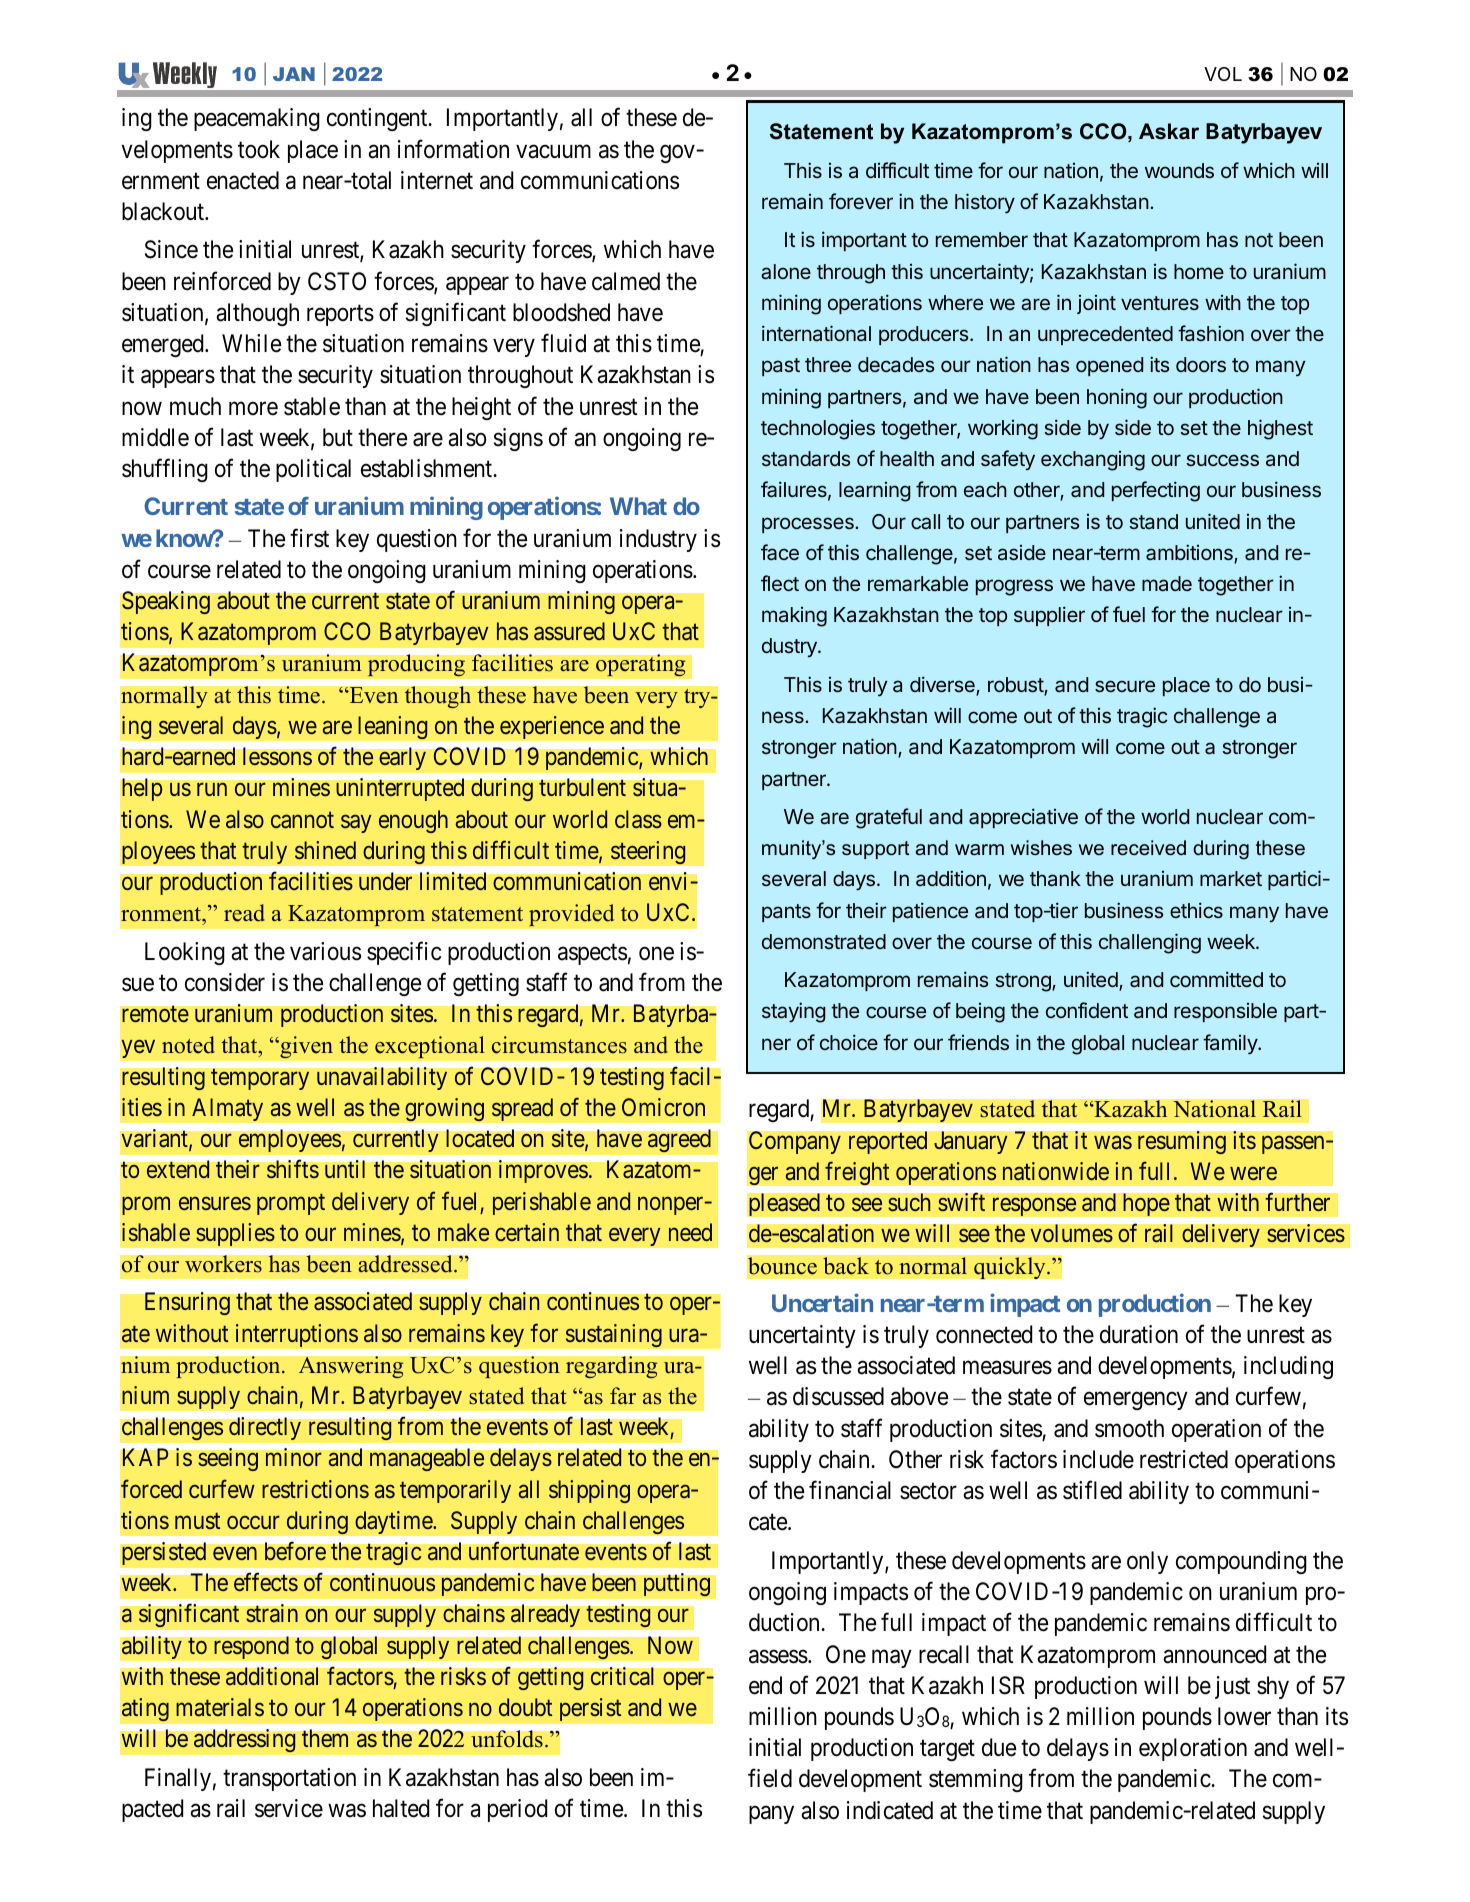  I want to click on forever, so click(861, 201).
